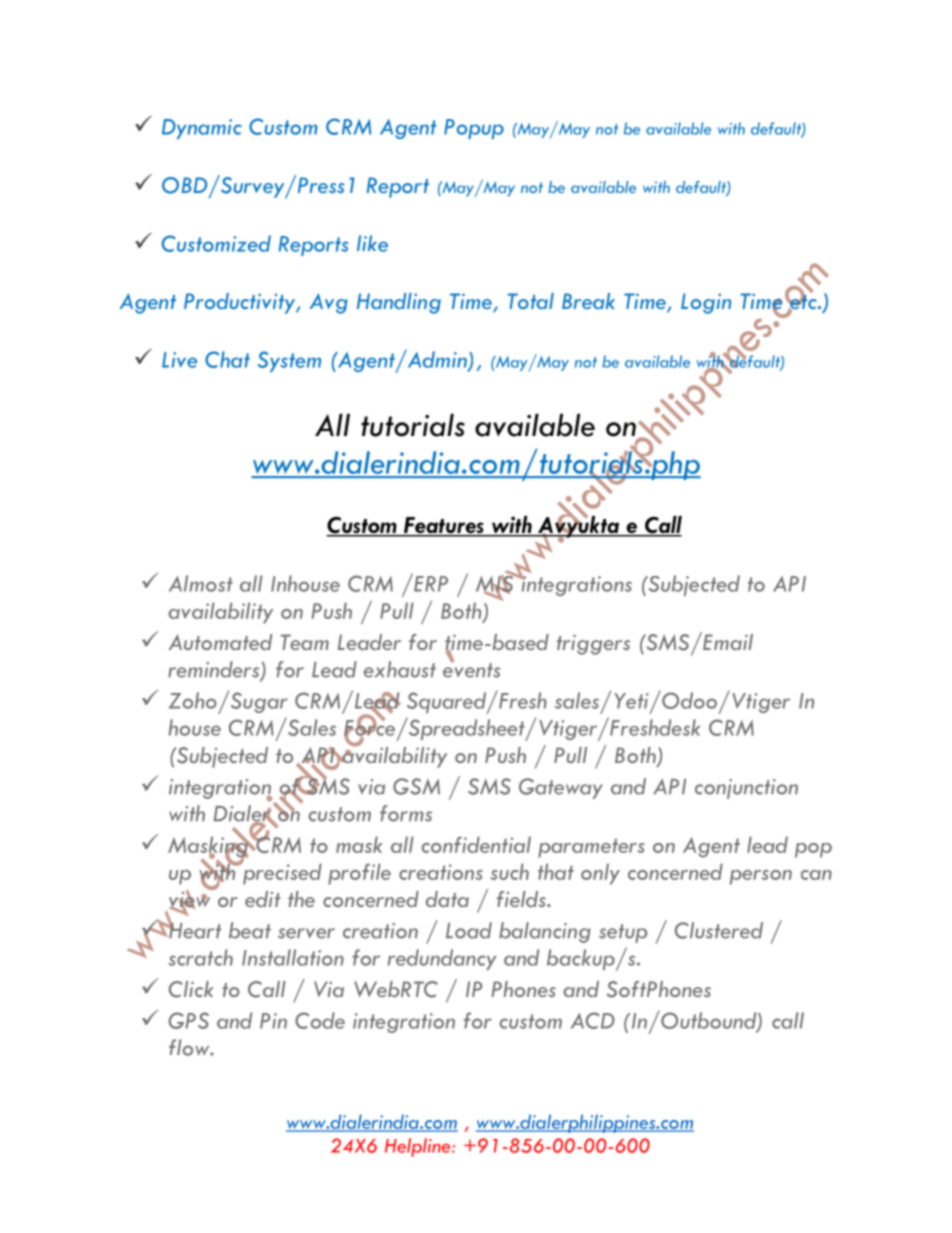 Image resolution: width=952 pixels, height=1233 pixels. Describe the element at coordinates (419, 1147) in the screenshot. I see `Helpline` at that location.
